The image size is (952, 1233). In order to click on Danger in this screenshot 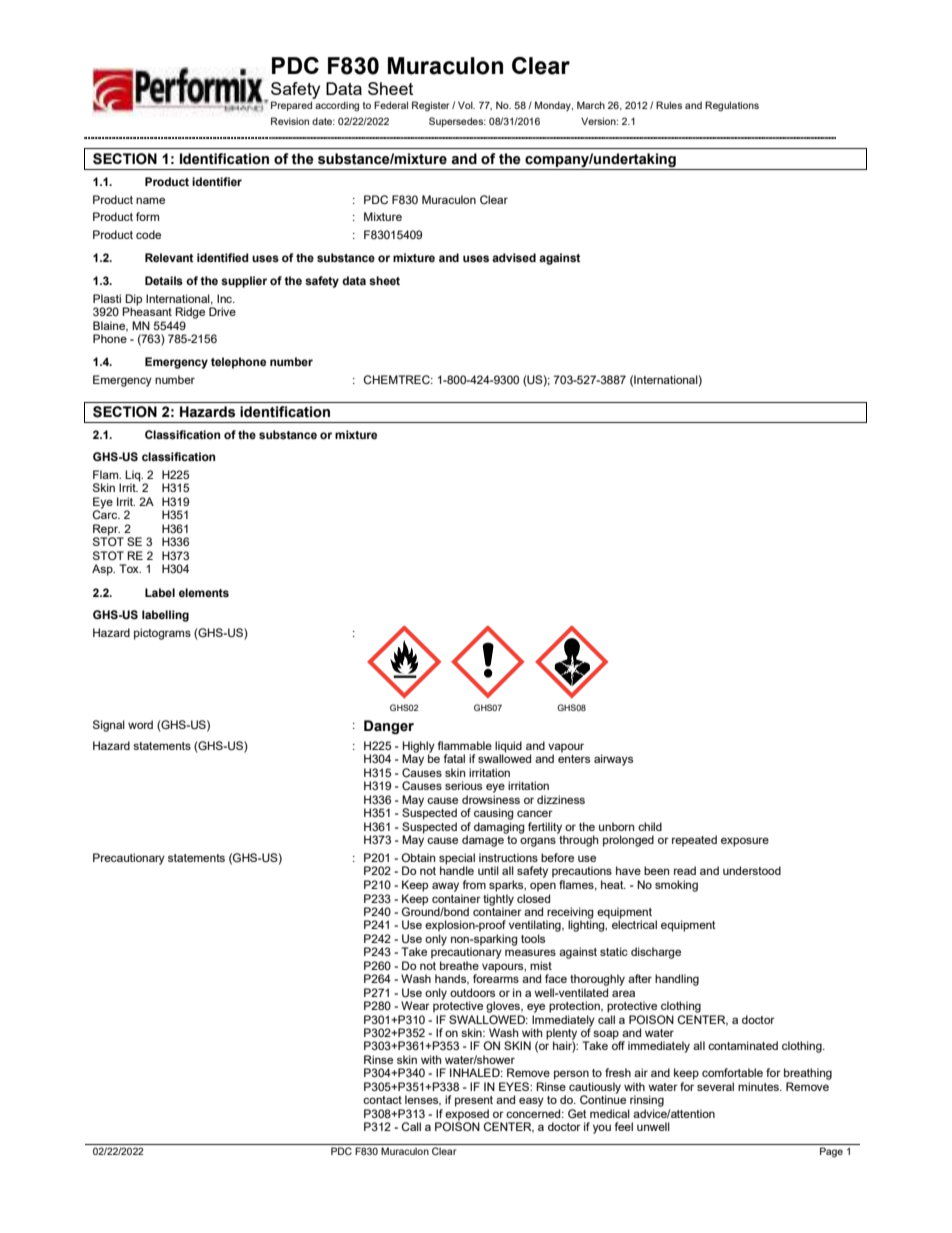, I will do `click(389, 727)`.
